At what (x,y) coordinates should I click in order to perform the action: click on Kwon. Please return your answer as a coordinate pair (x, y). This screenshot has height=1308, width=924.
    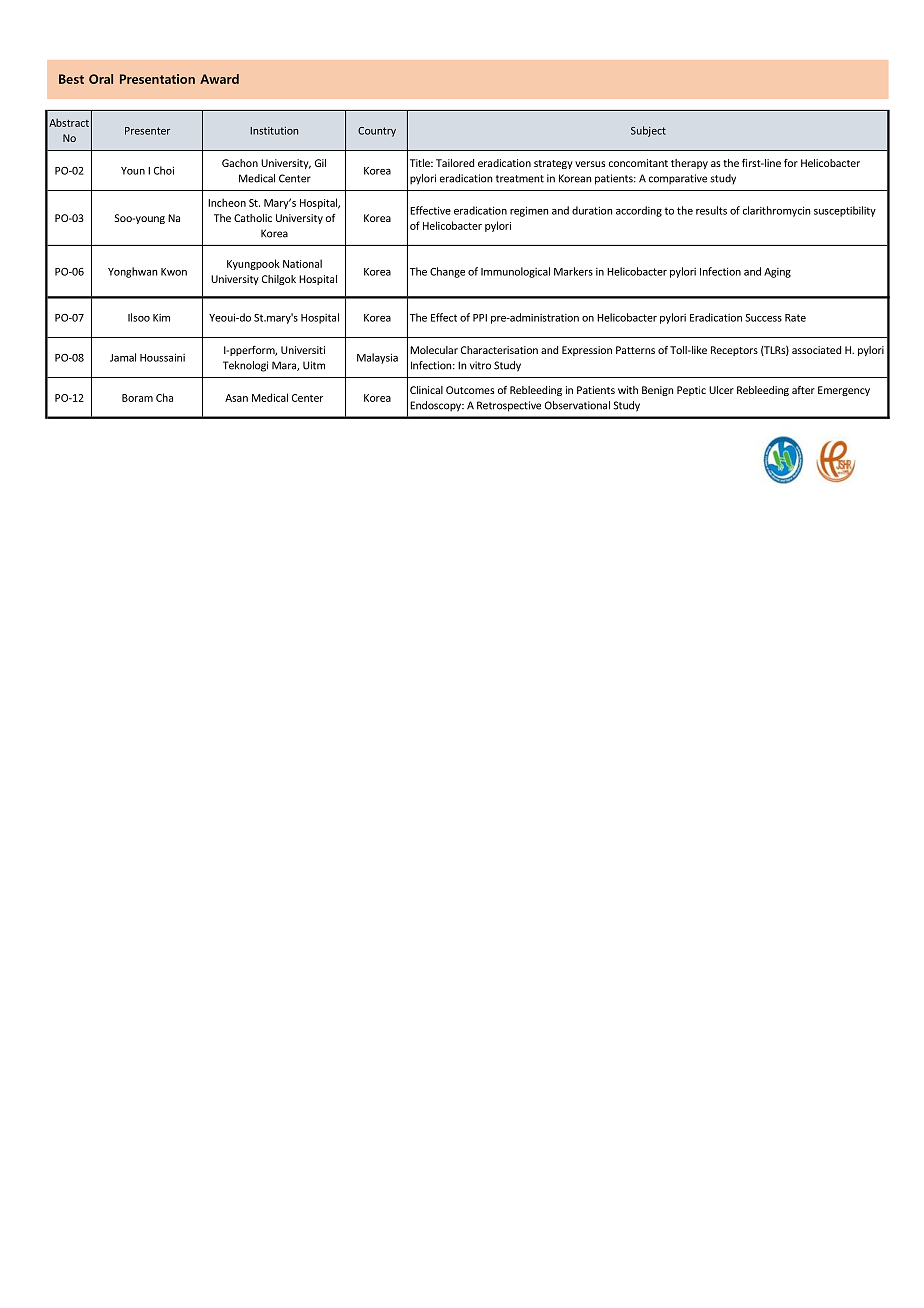
    Looking at the image, I should click on (174, 272).
